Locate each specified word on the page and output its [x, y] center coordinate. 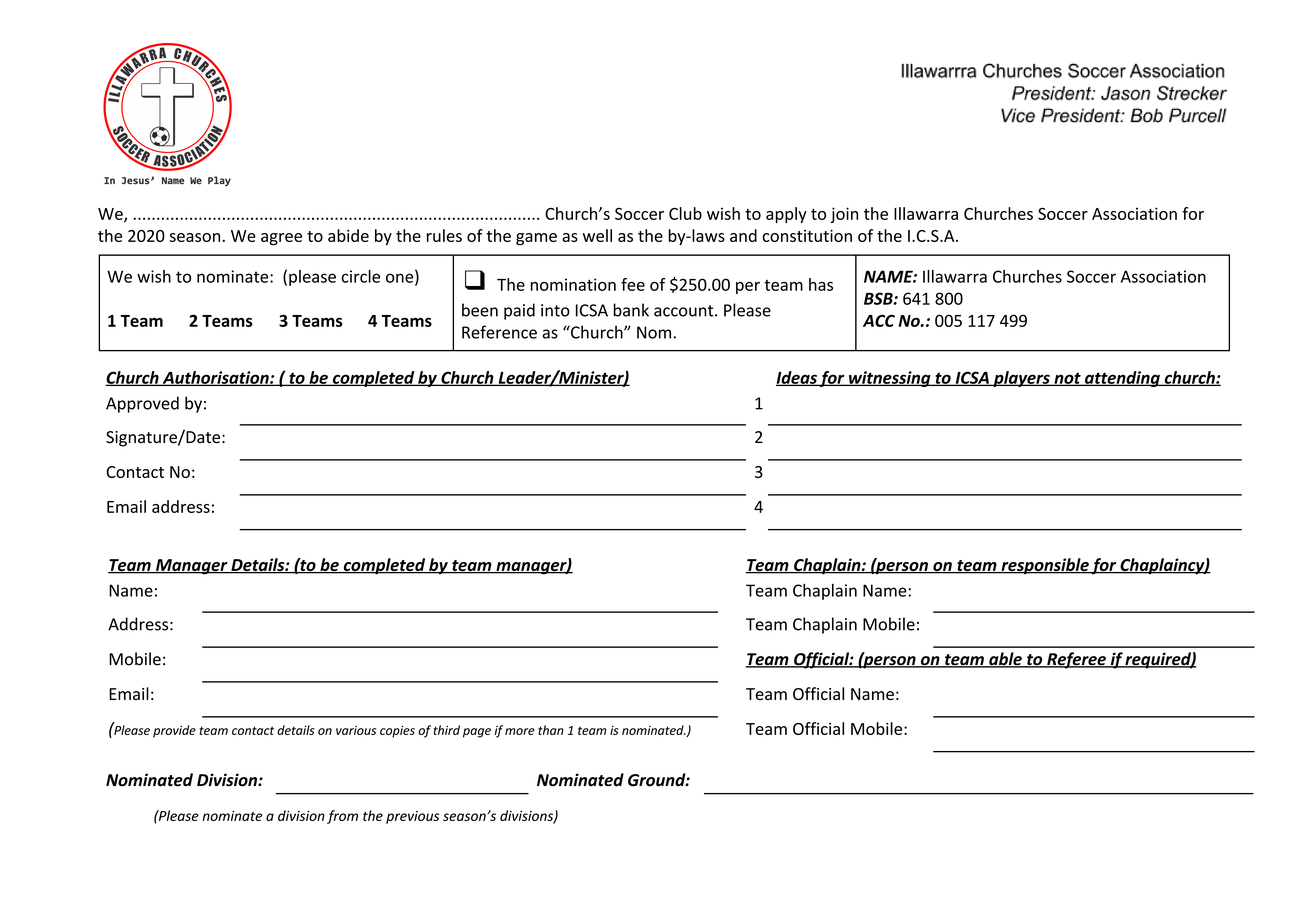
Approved [142, 404]
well [597, 235]
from [342, 817]
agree [281, 239]
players [1021, 379]
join [844, 215]
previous [412, 817]
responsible [1045, 566]
